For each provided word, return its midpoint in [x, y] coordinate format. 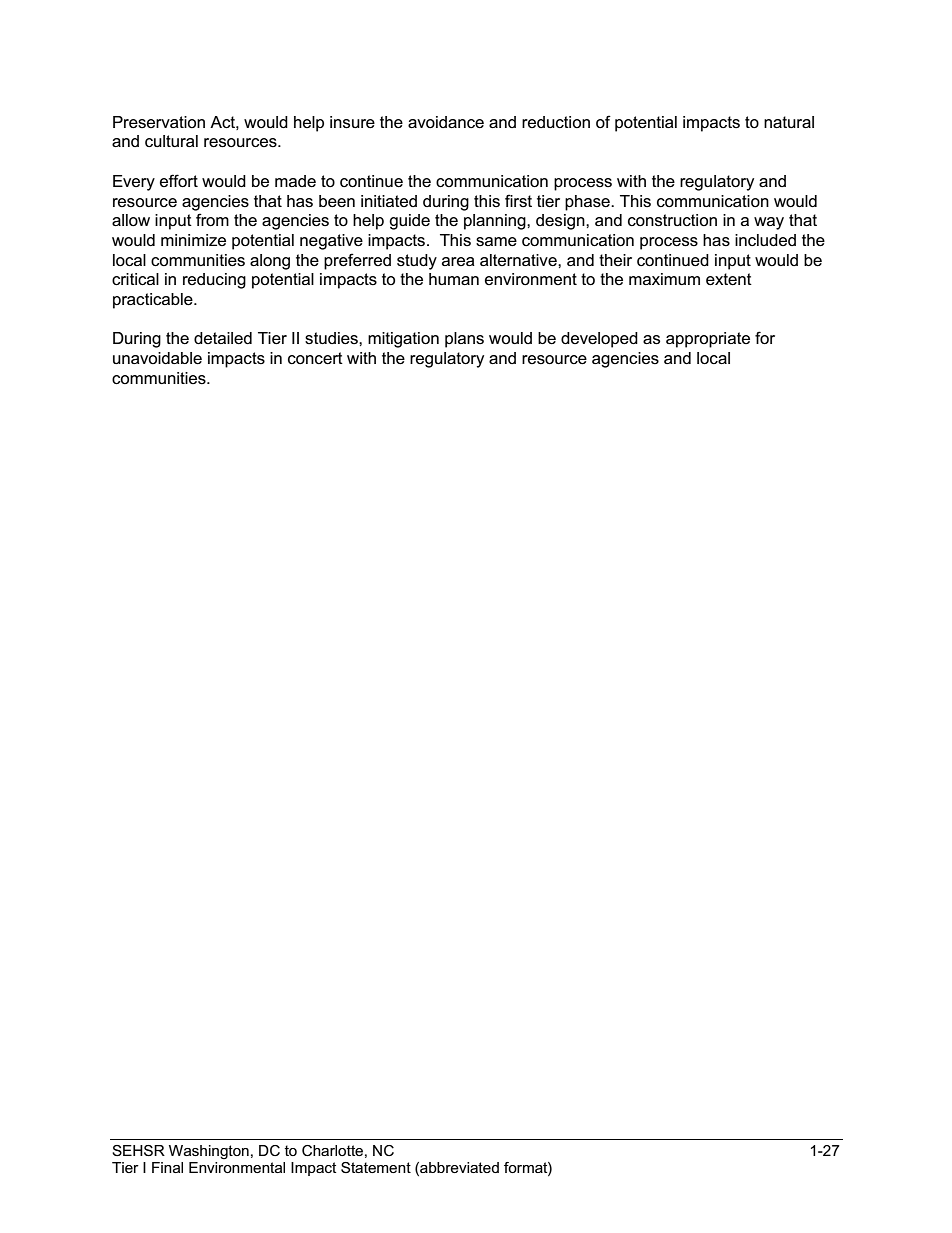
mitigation [403, 340]
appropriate [708, 340]
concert [315, 358]
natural [789, 122]
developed [599, 340]
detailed [223, 338]
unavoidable [157, 358]
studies [332, 338]
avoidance [446, 122]
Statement [376, 1167]
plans [464, 340]
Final [167, 1167]
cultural [171, 141]
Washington [209, 1152]
